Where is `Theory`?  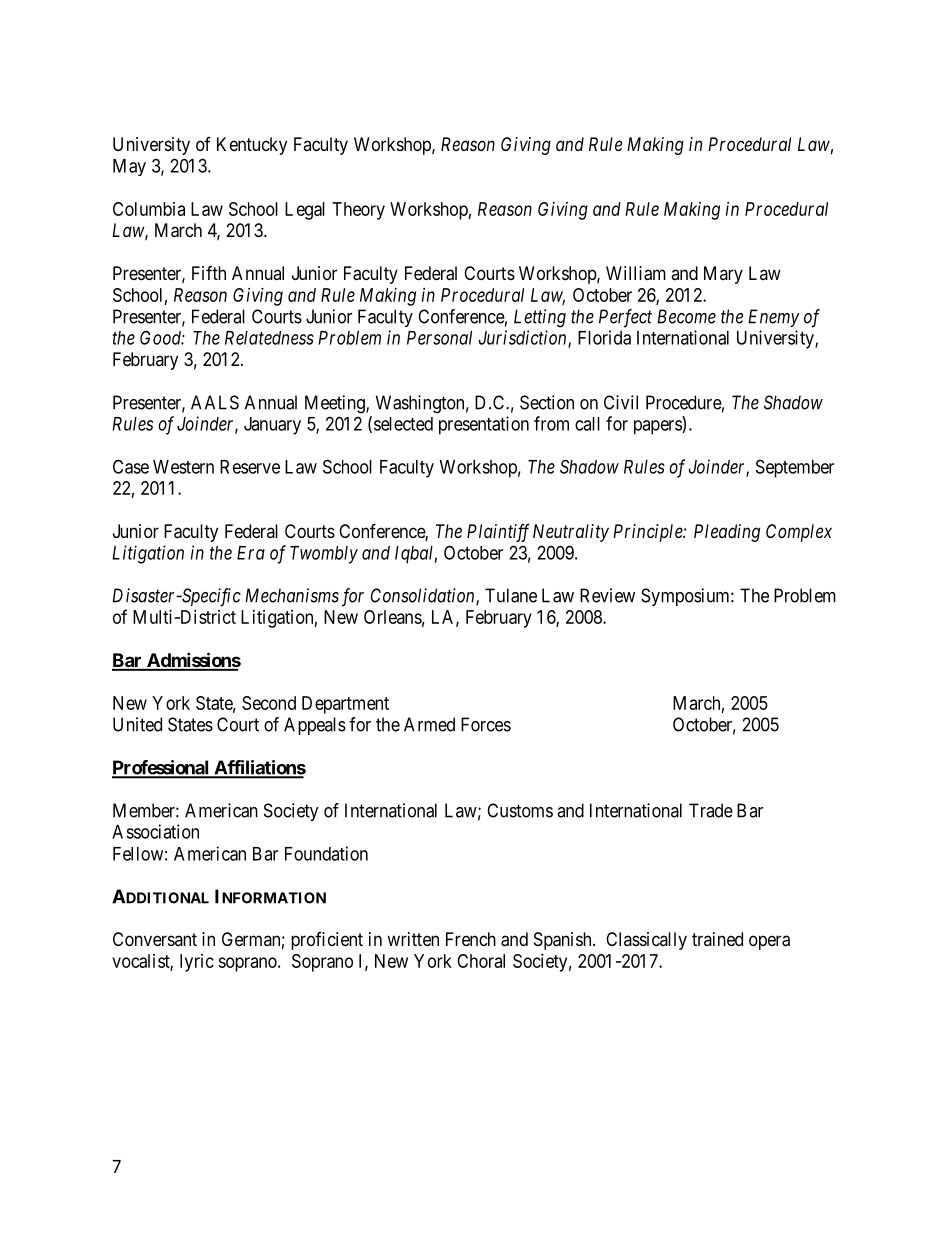
Theory is located at coordinates (358, 211).
